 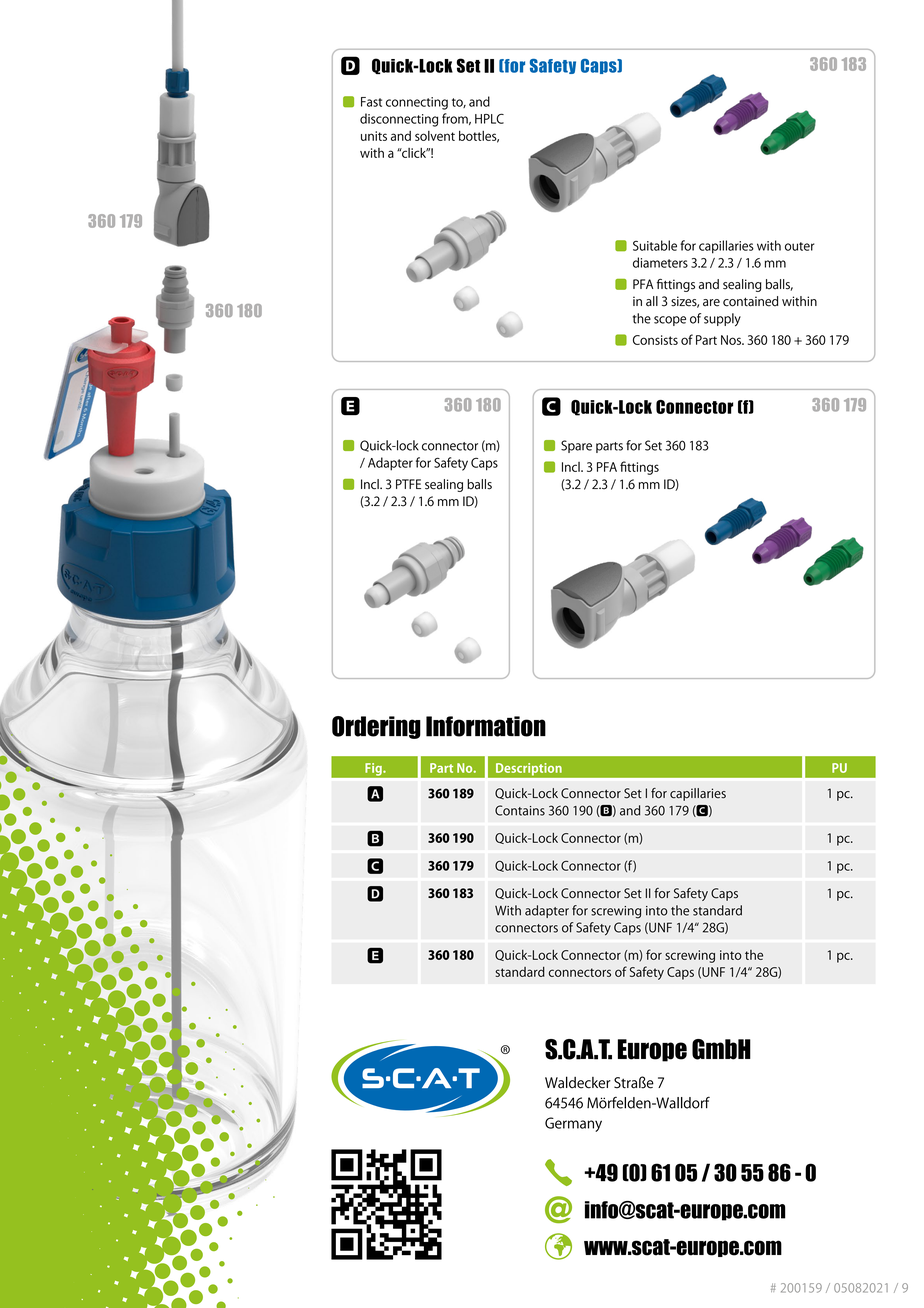 I want to click on HPLC, so click(x=489, y=118).
